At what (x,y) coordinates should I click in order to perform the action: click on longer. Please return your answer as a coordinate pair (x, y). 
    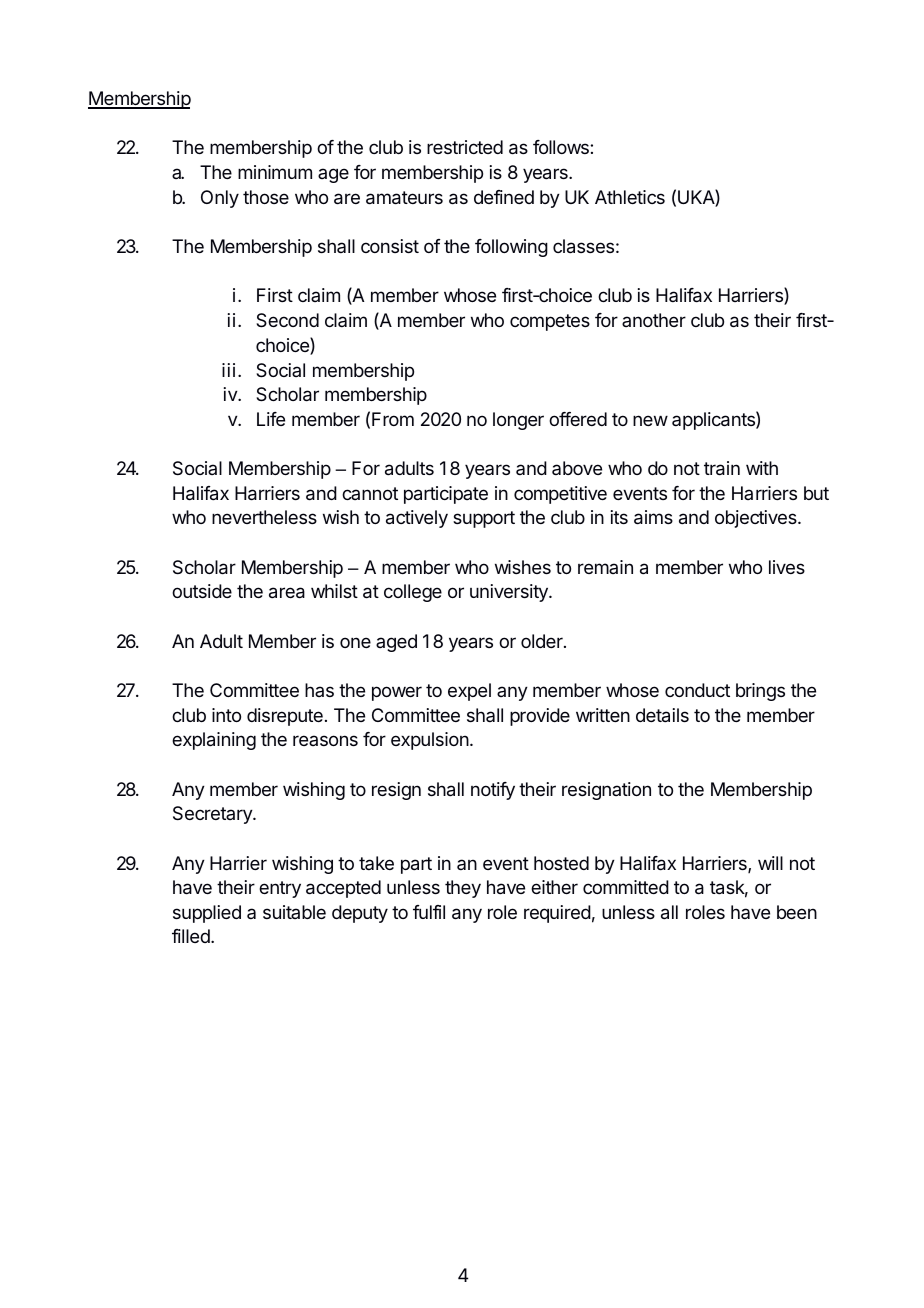
    Looking at the image, I should click on (518, 421).
